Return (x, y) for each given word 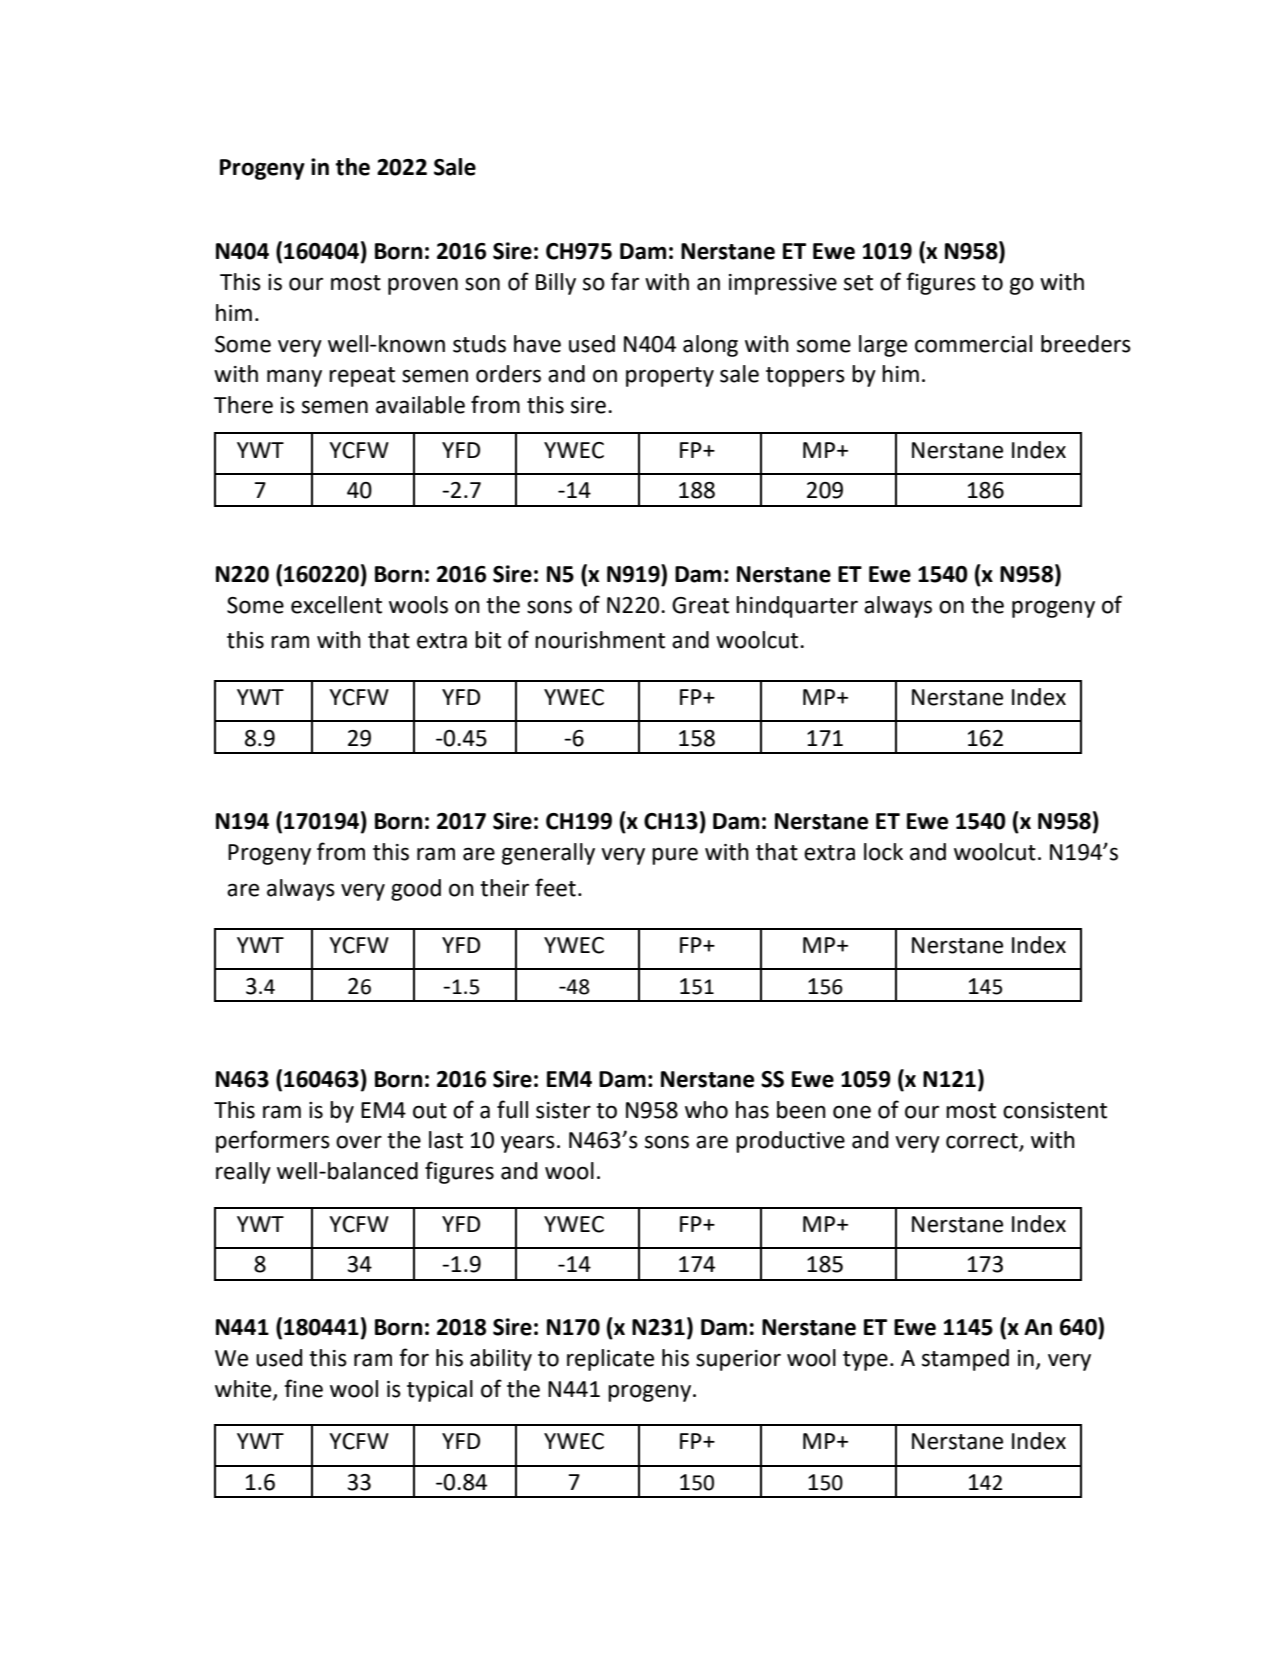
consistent (1055, 1110)
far (625, 281)
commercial (973, 344)
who (706, 1110)
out (430, 1111)
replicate (610, 1360)
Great (700, 605)
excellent (336, 605)
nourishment (600, 640)
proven (423, 286)
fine (303, 1388)
